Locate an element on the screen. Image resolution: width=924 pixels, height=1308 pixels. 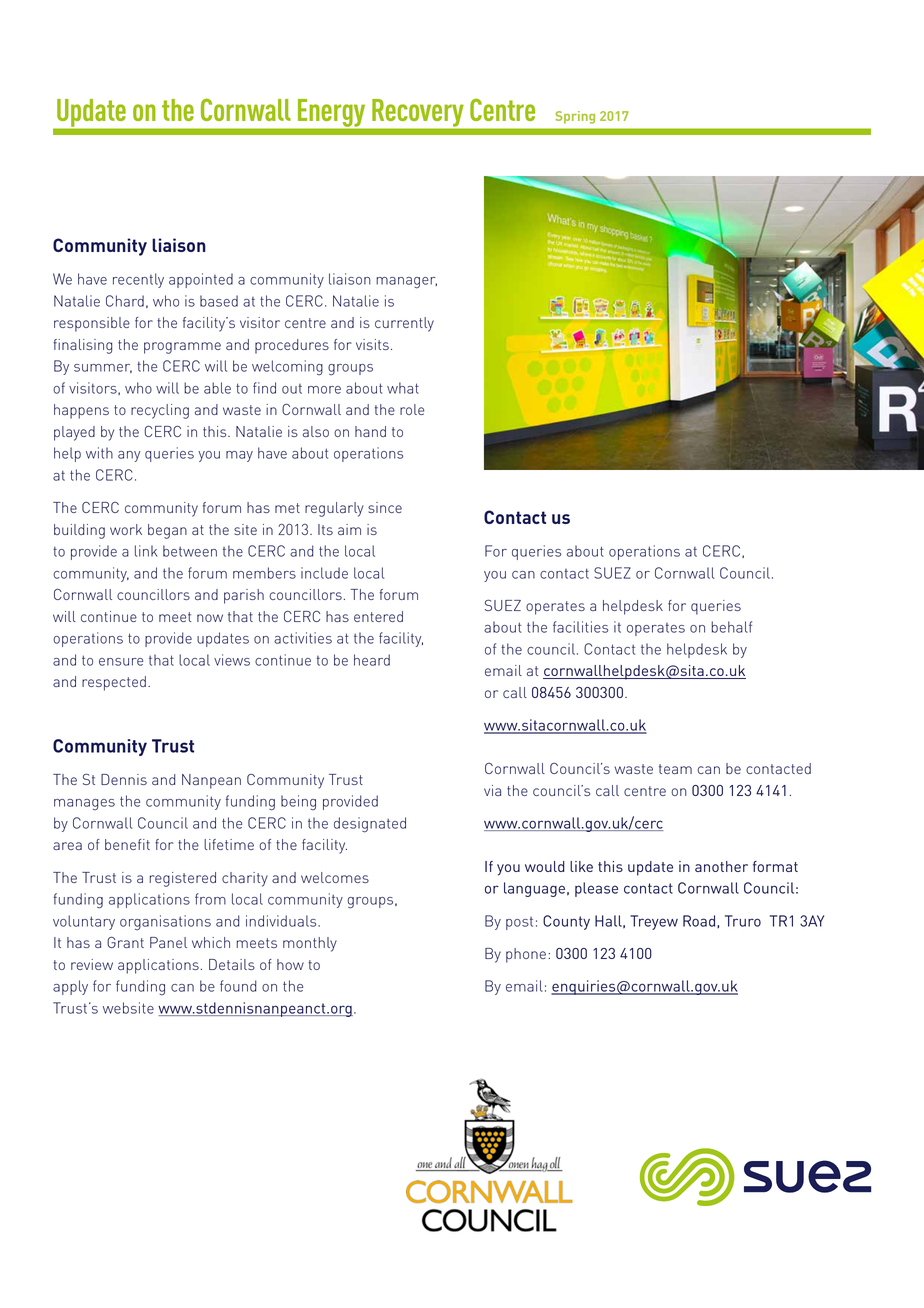
behalf is located at coordinates (731, 627).
